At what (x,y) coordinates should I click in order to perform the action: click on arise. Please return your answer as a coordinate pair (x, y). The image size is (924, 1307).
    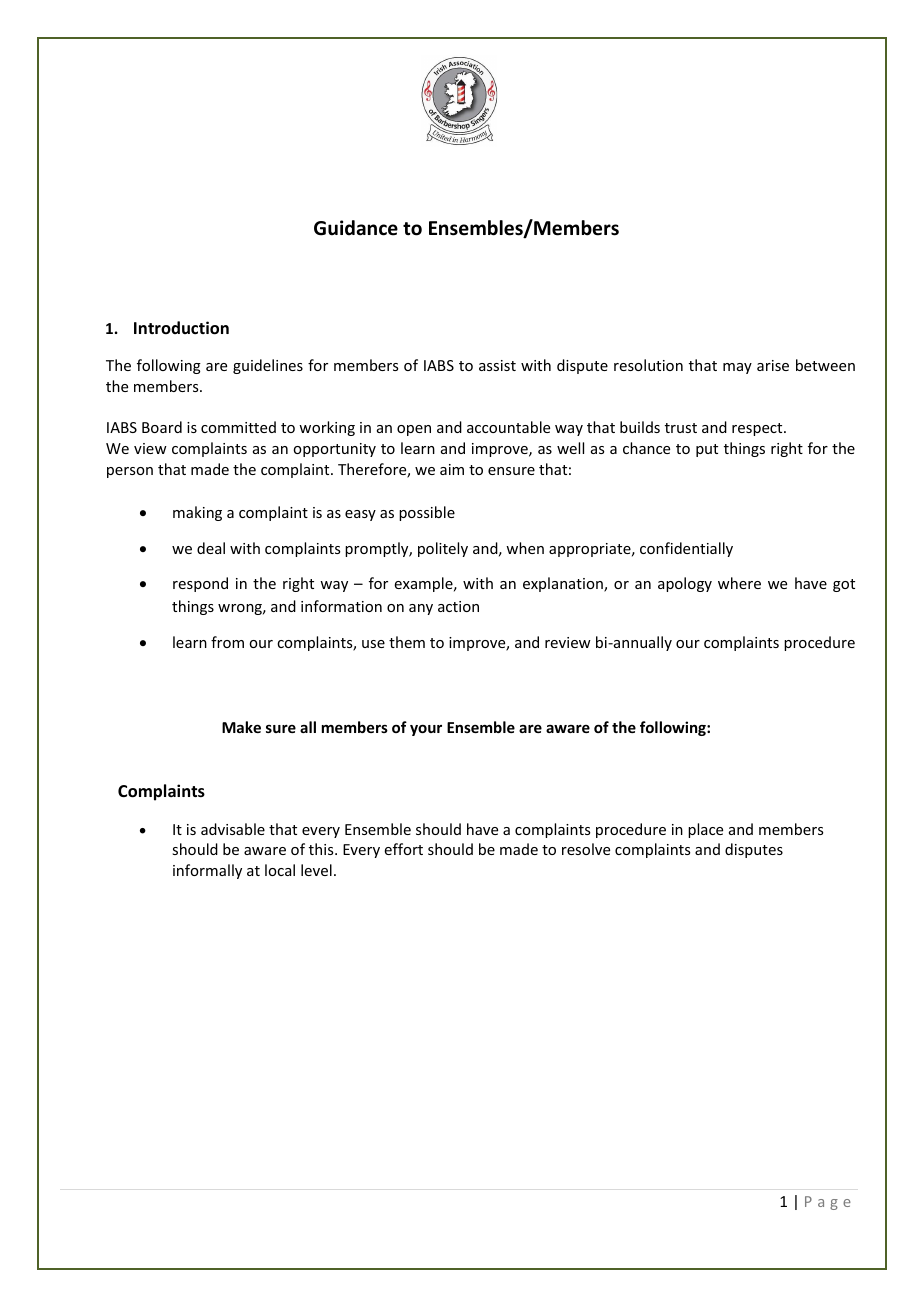
    Looking at the image, I should click on (773, 365).
